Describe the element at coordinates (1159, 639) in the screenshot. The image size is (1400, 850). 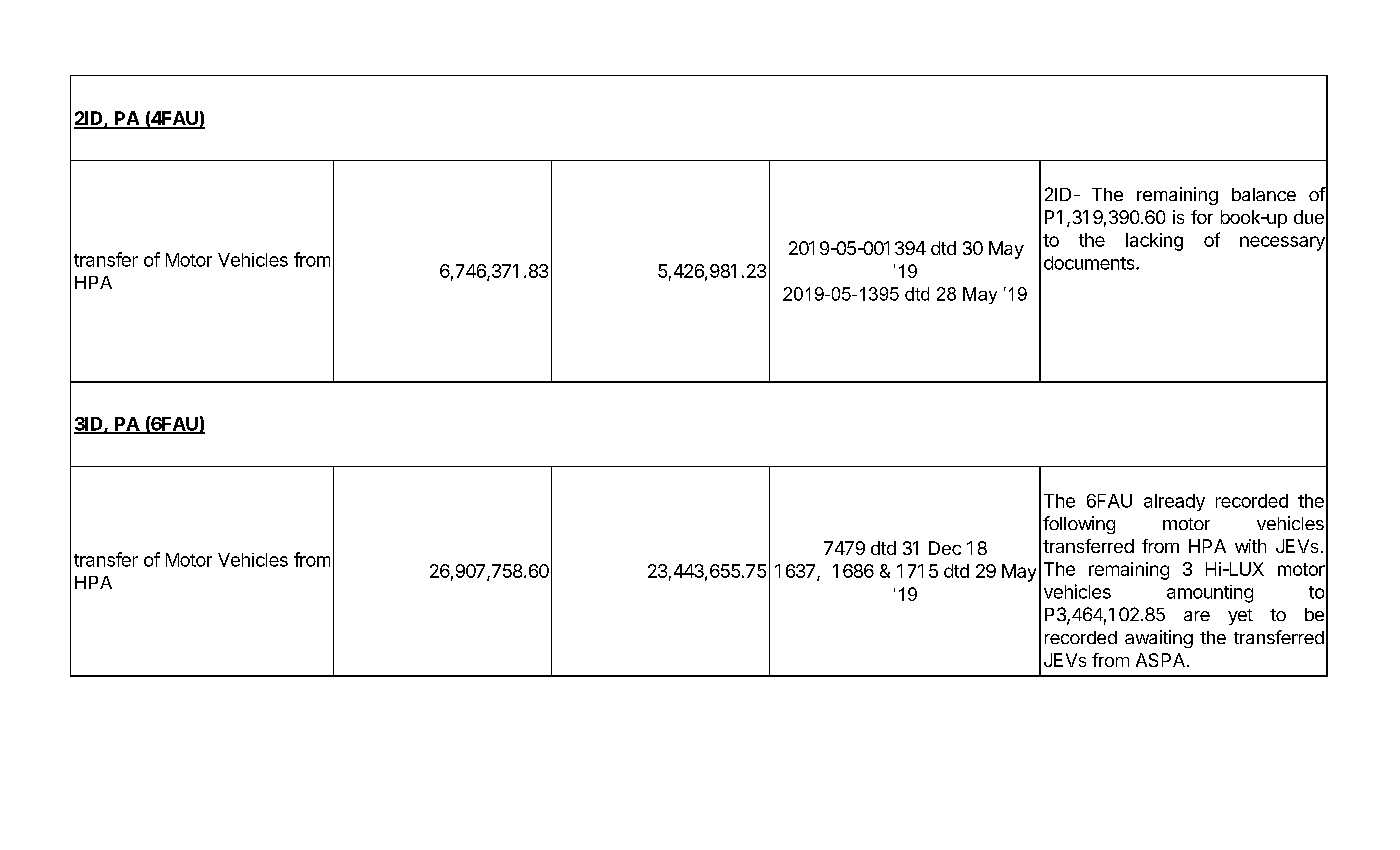
I see `awaiting` at that location.
